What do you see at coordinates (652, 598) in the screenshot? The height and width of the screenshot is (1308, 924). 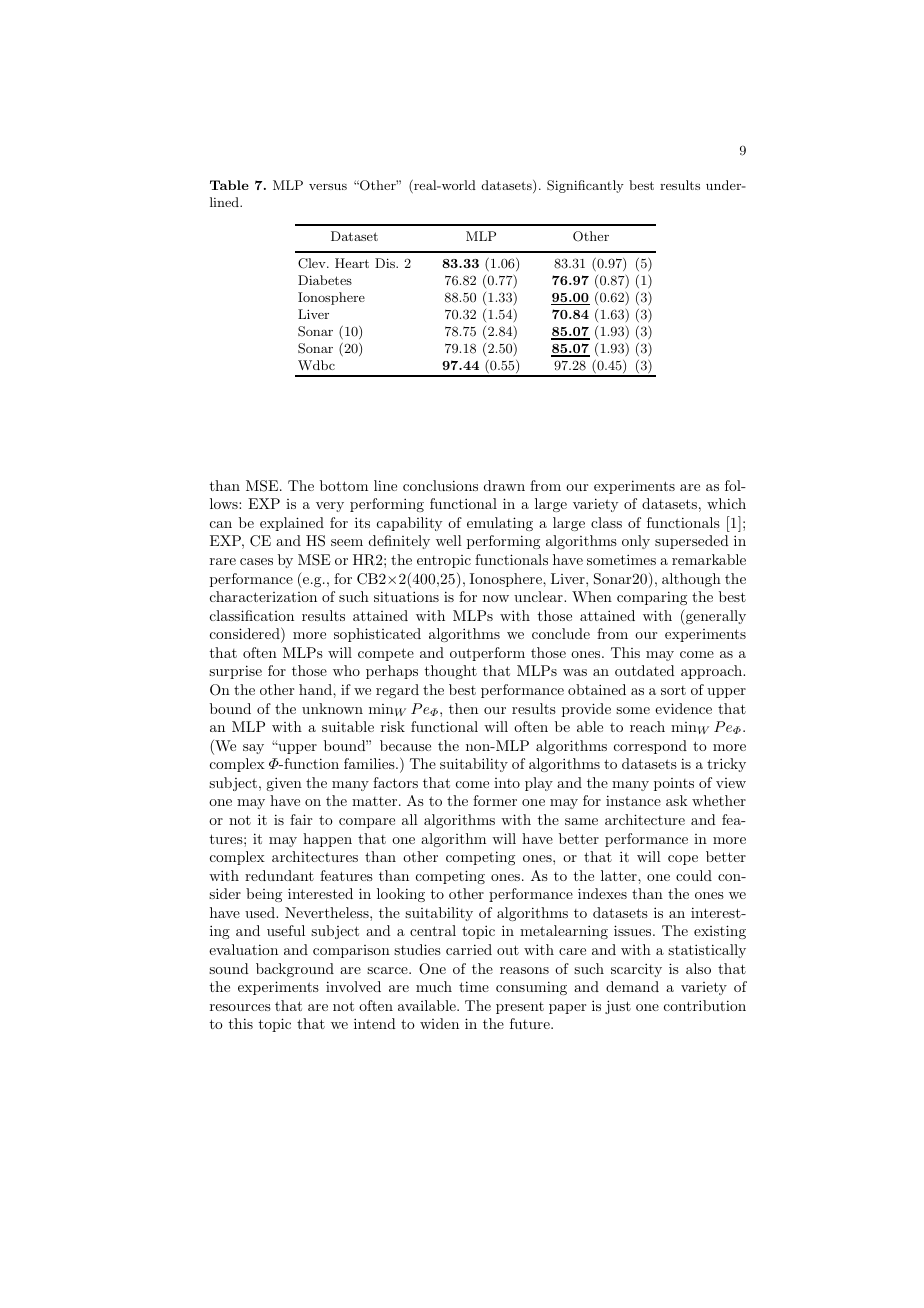 I see `comparing` at bounding box center [652, 598].
